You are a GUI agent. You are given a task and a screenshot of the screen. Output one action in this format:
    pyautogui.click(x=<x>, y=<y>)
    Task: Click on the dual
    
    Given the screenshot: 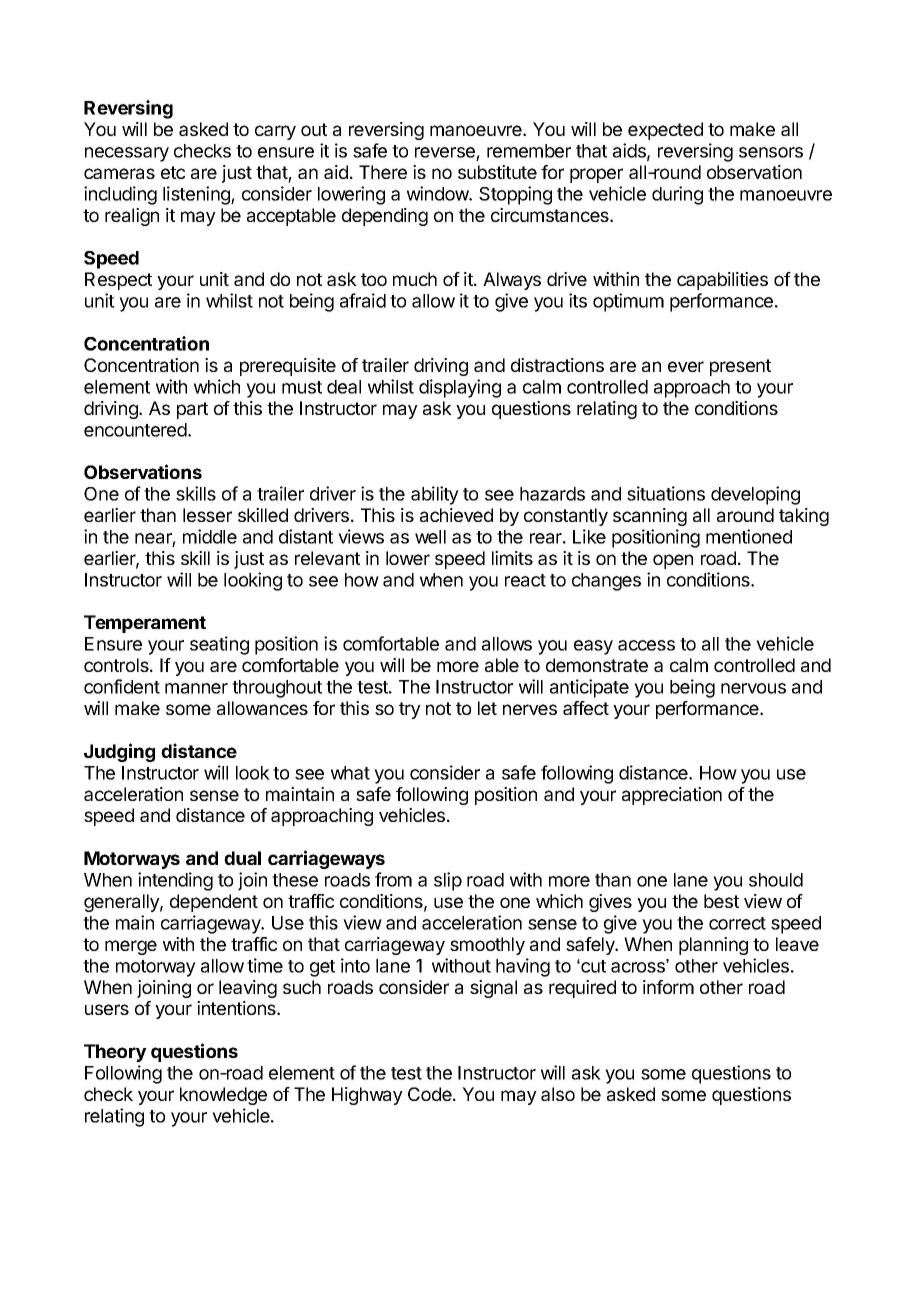 What is the action you would take?
    pyautogui.click(x=242, y=858)
